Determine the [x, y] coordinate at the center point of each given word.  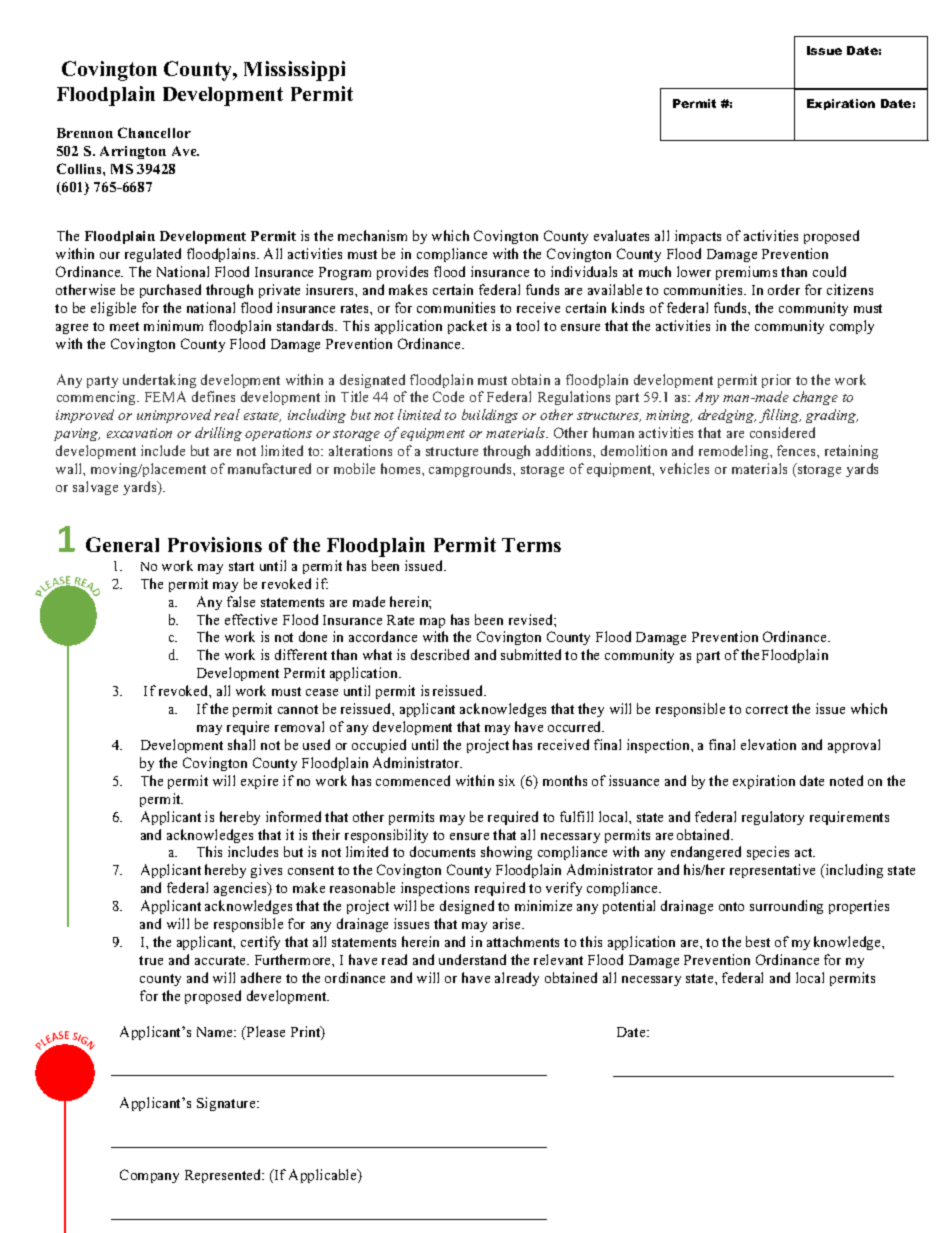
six [507, 780]
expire [259, 782]
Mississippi [294, 71]
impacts [698, 237]
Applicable [324, 1176]
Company [149, 1176]
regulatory [773, 818]
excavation [139, 433]
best [758, 941]
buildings [490, 416]
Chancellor [154, 132]
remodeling [735, 452]
